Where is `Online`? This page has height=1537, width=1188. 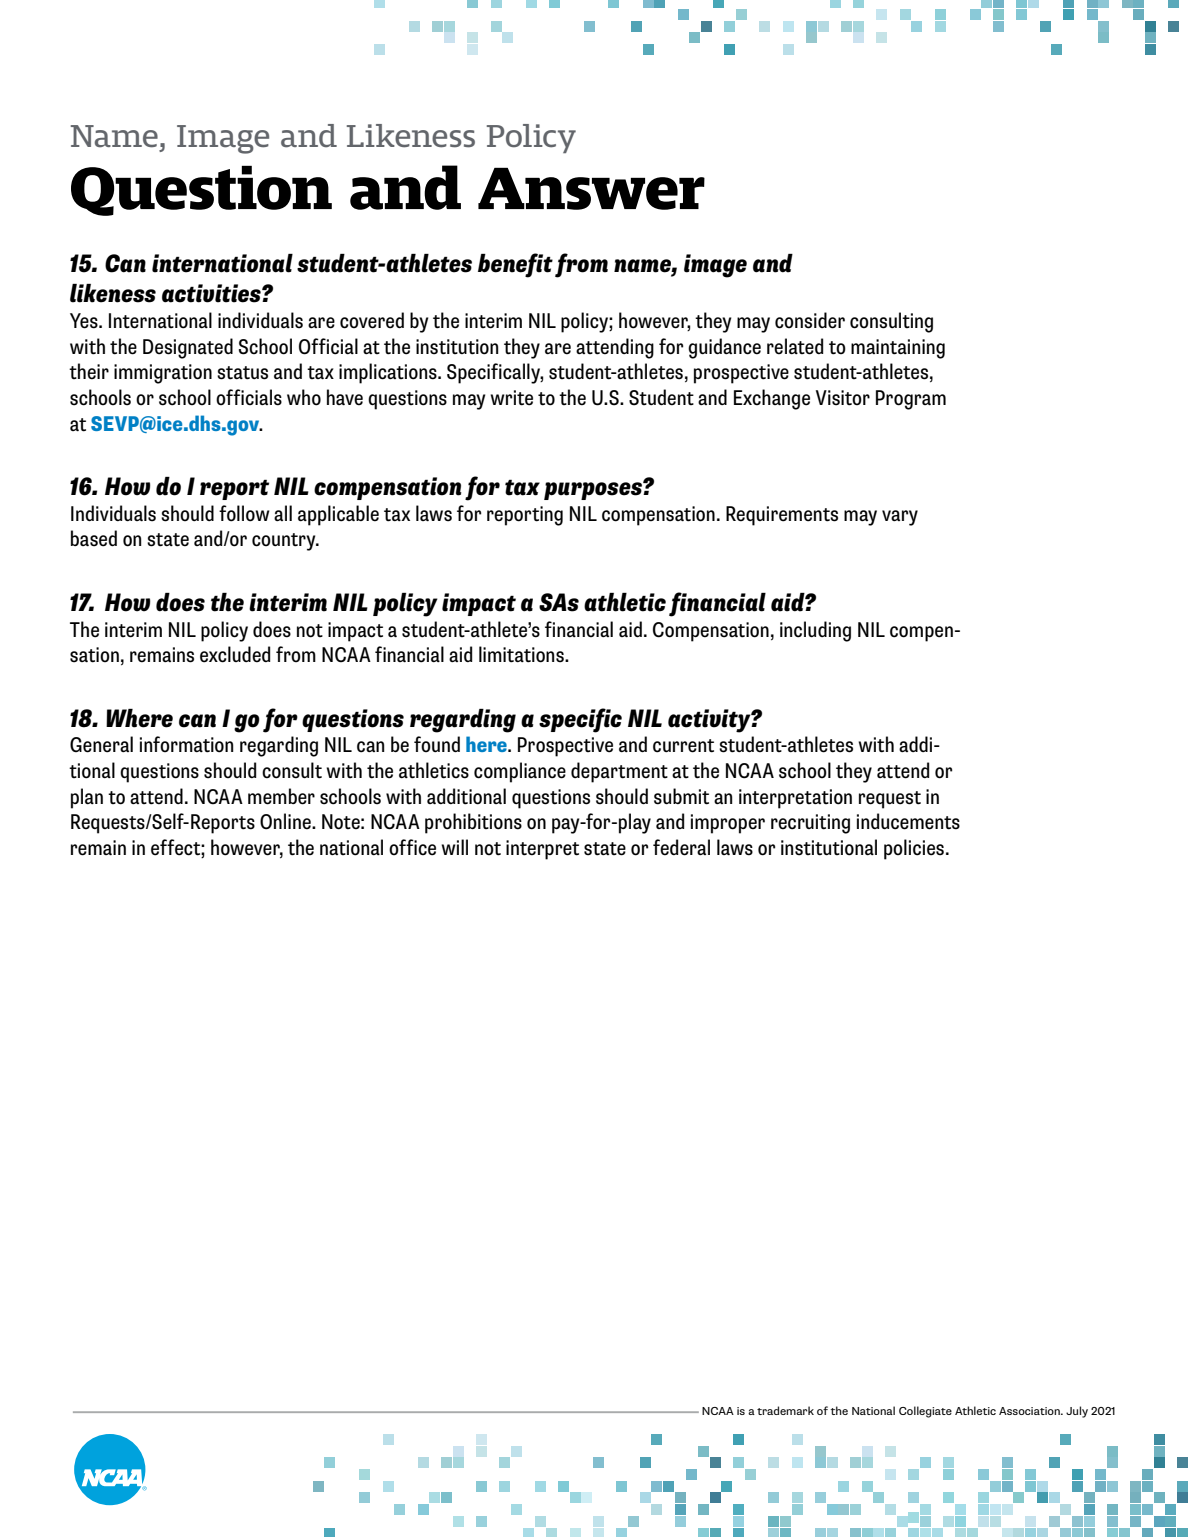 Online is located at coordinates (286, 821).
